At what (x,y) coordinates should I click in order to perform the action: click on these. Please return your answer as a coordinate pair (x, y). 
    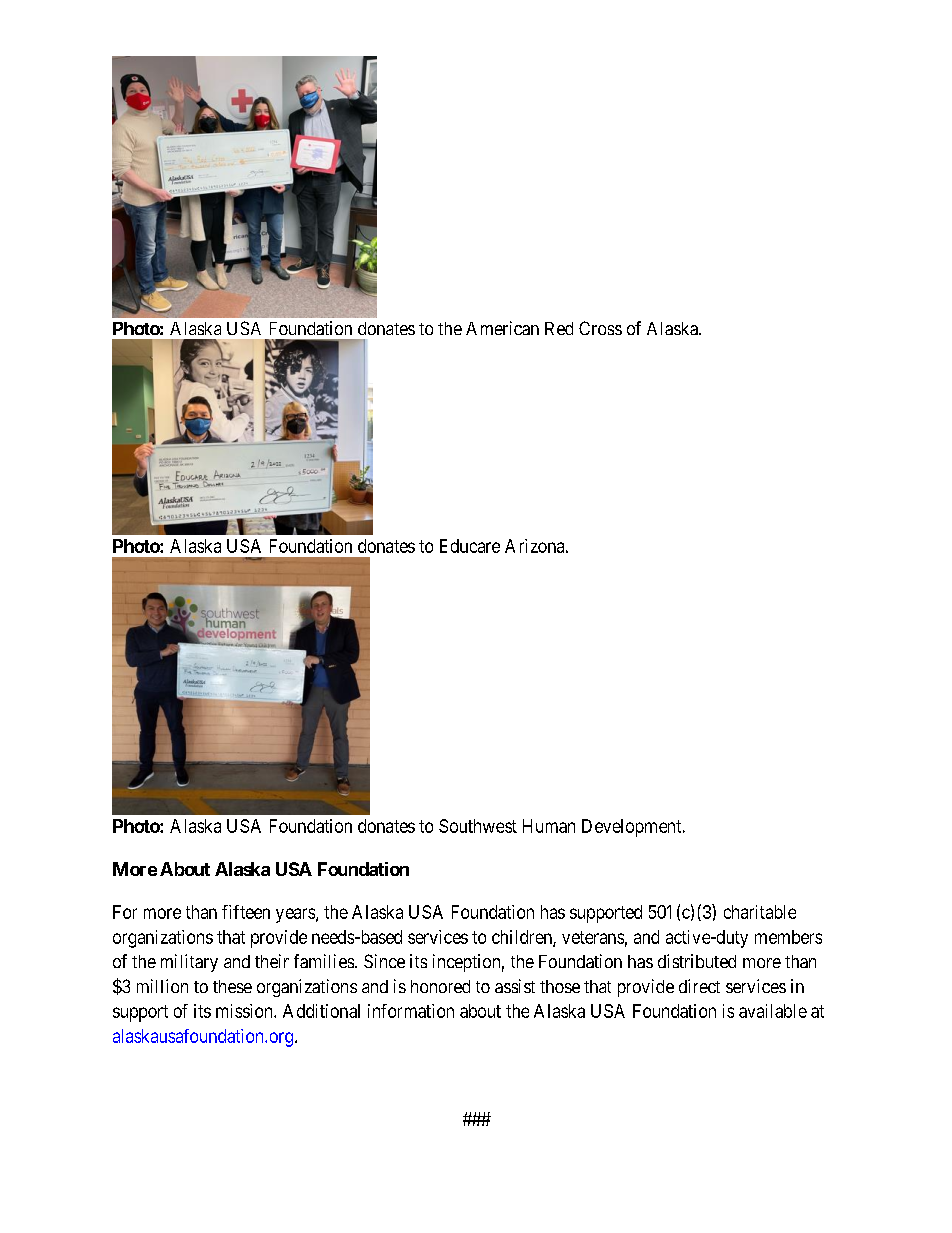
    Looking at the image, I should click on (232, 986).
